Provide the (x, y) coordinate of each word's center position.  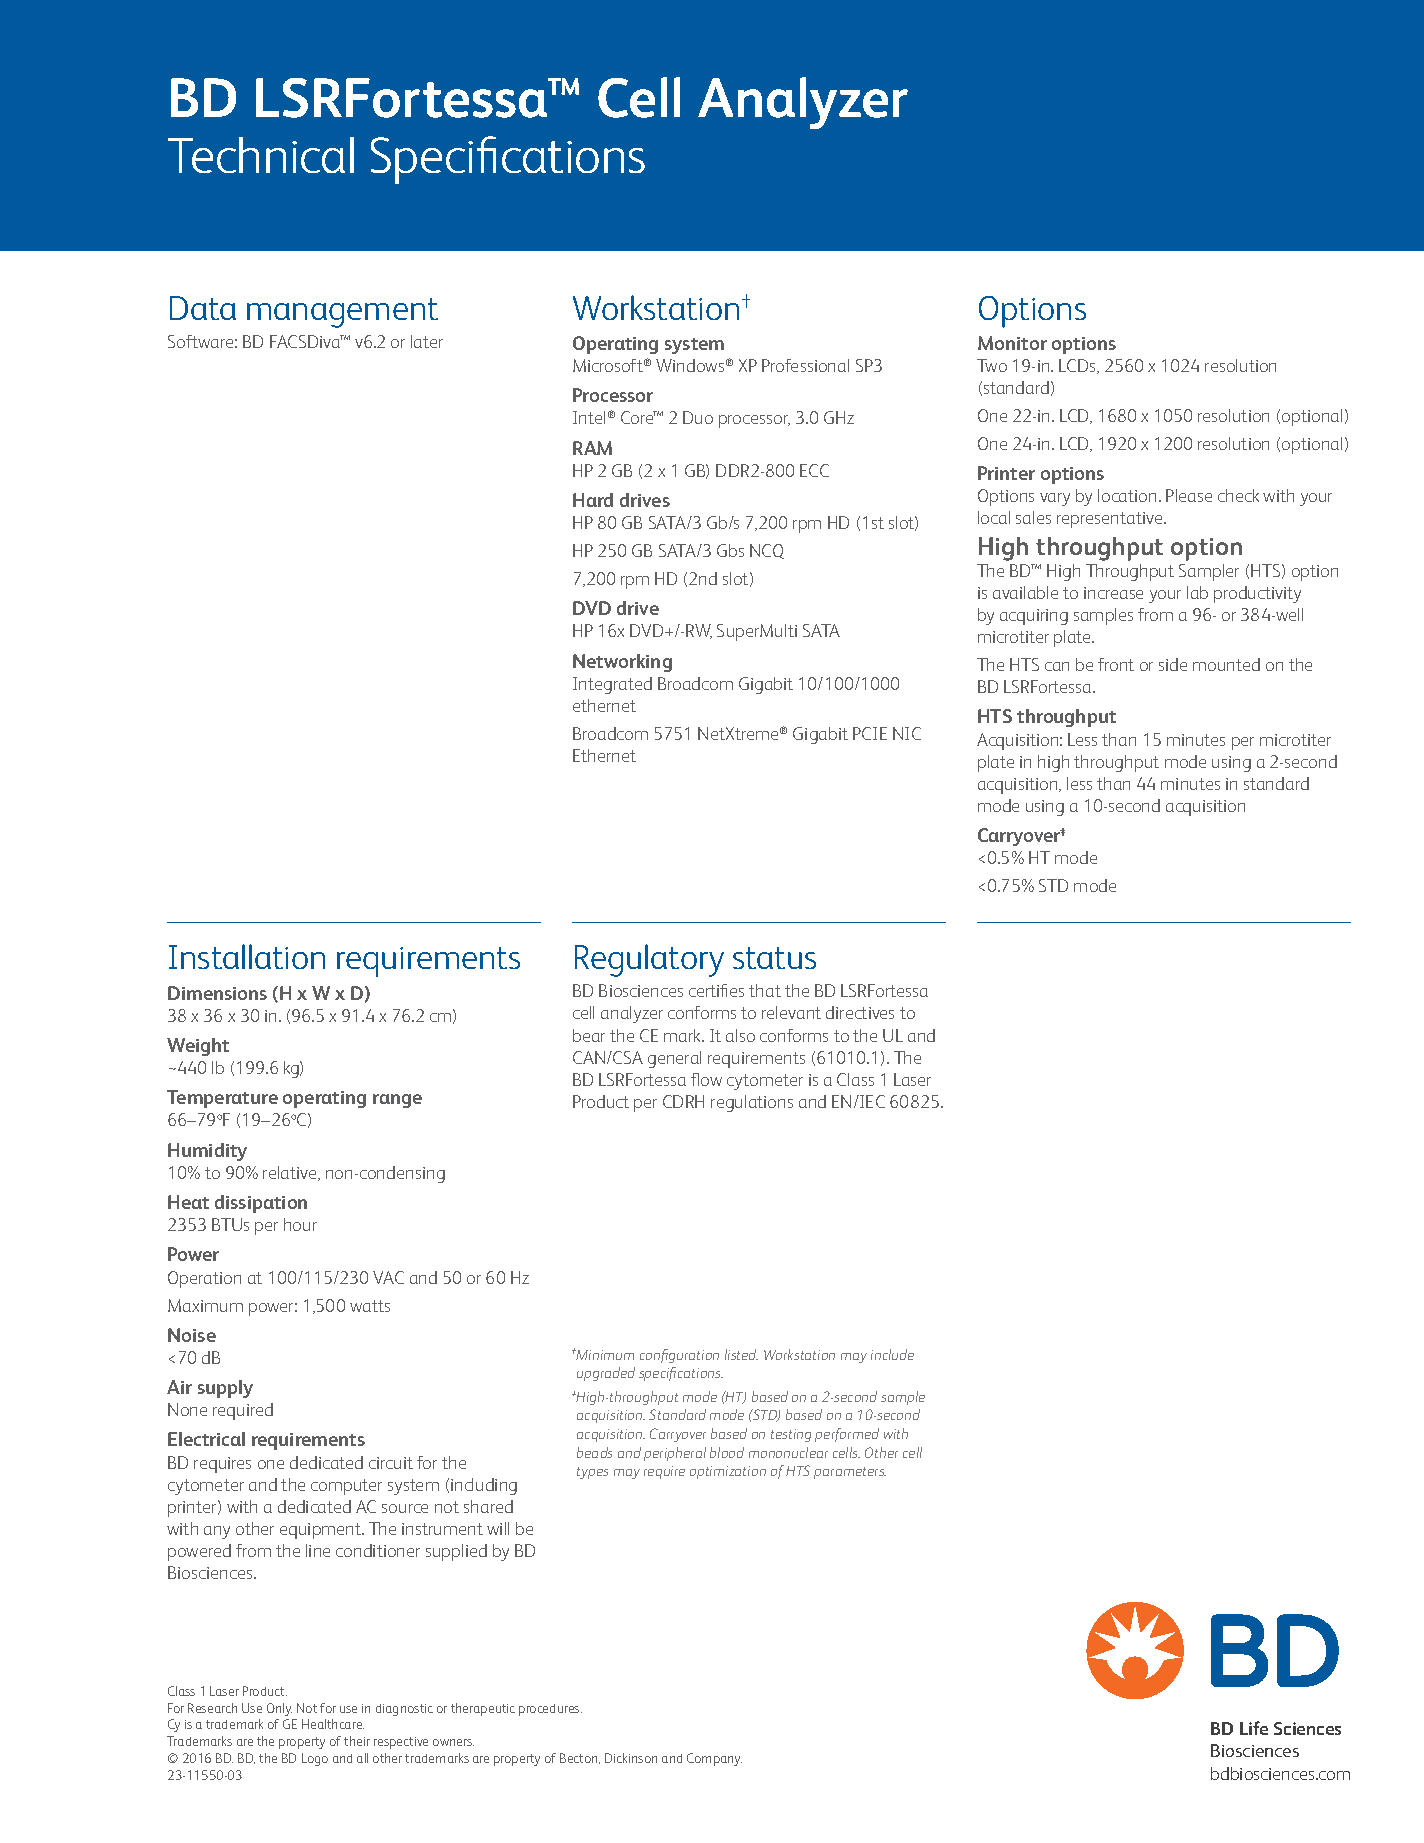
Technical (261, 155)
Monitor (1012, 343)
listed (741, 1354)
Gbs (730, 550)
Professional (805, 365)
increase (1113, 593)
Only (279, 1709)
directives (860, 1012)
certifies (716, 990)
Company (714, 1759)
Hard (593, 500)
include (892, 1354)
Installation (247, 956)
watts (370, 1306)
